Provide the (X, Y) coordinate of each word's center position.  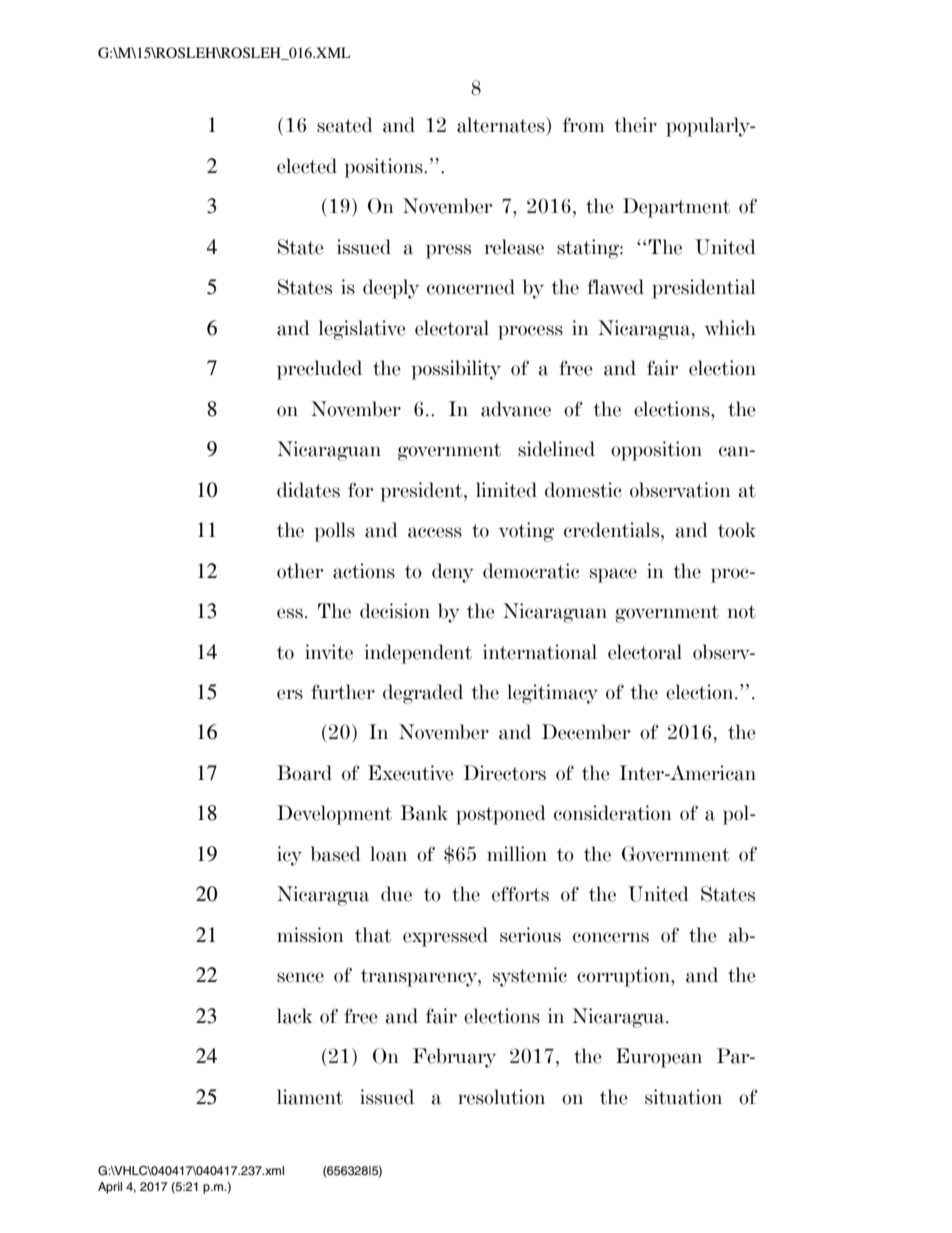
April (110, 1188)
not (742, 612)
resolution (501, 1097)
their (635, 125)
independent (418, 654)
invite (329, 652)
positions (385, 168)
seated (345, 125)
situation (683, 1097)
